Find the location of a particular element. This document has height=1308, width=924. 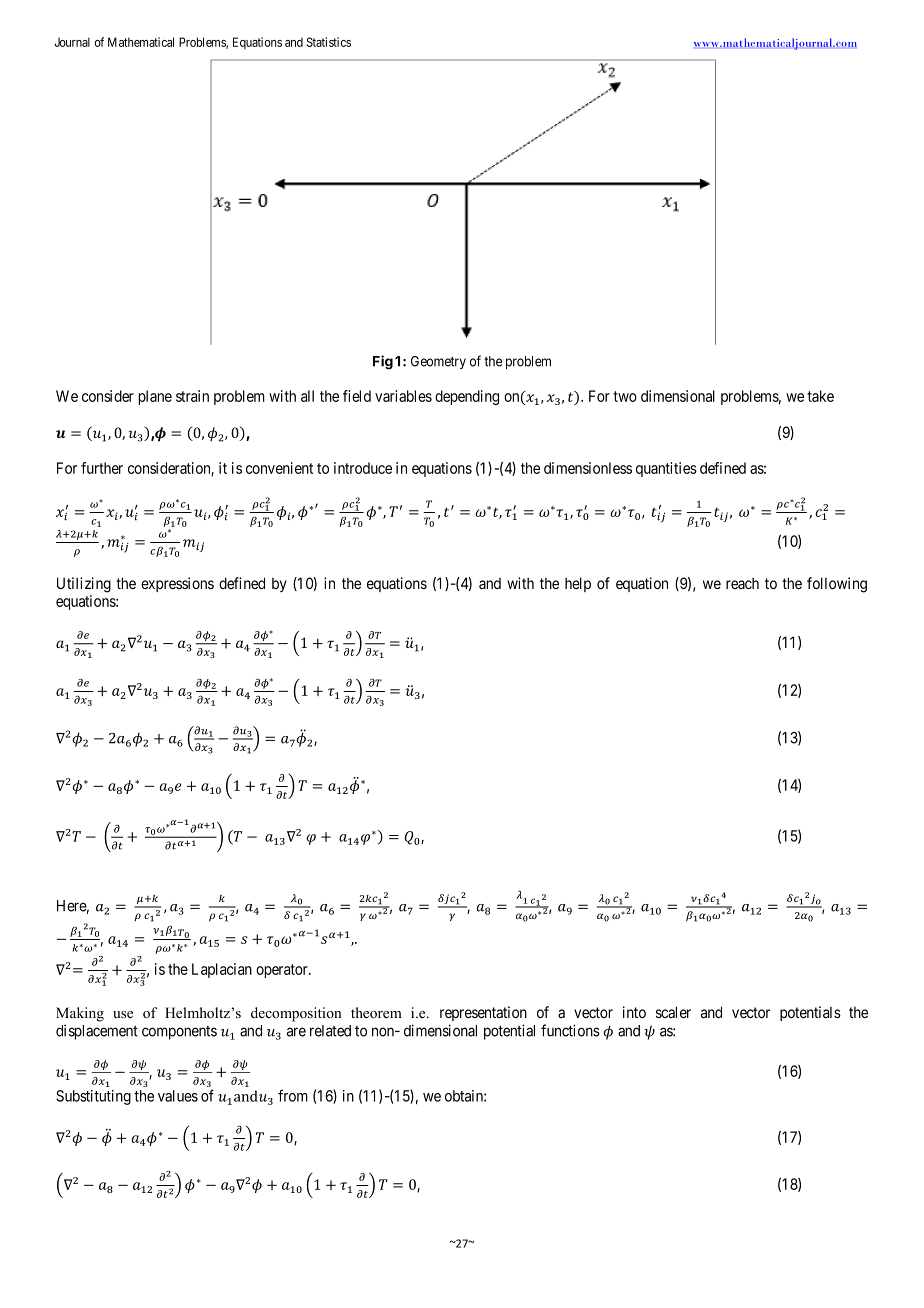

representation is located at coordinates (483, 1013).
